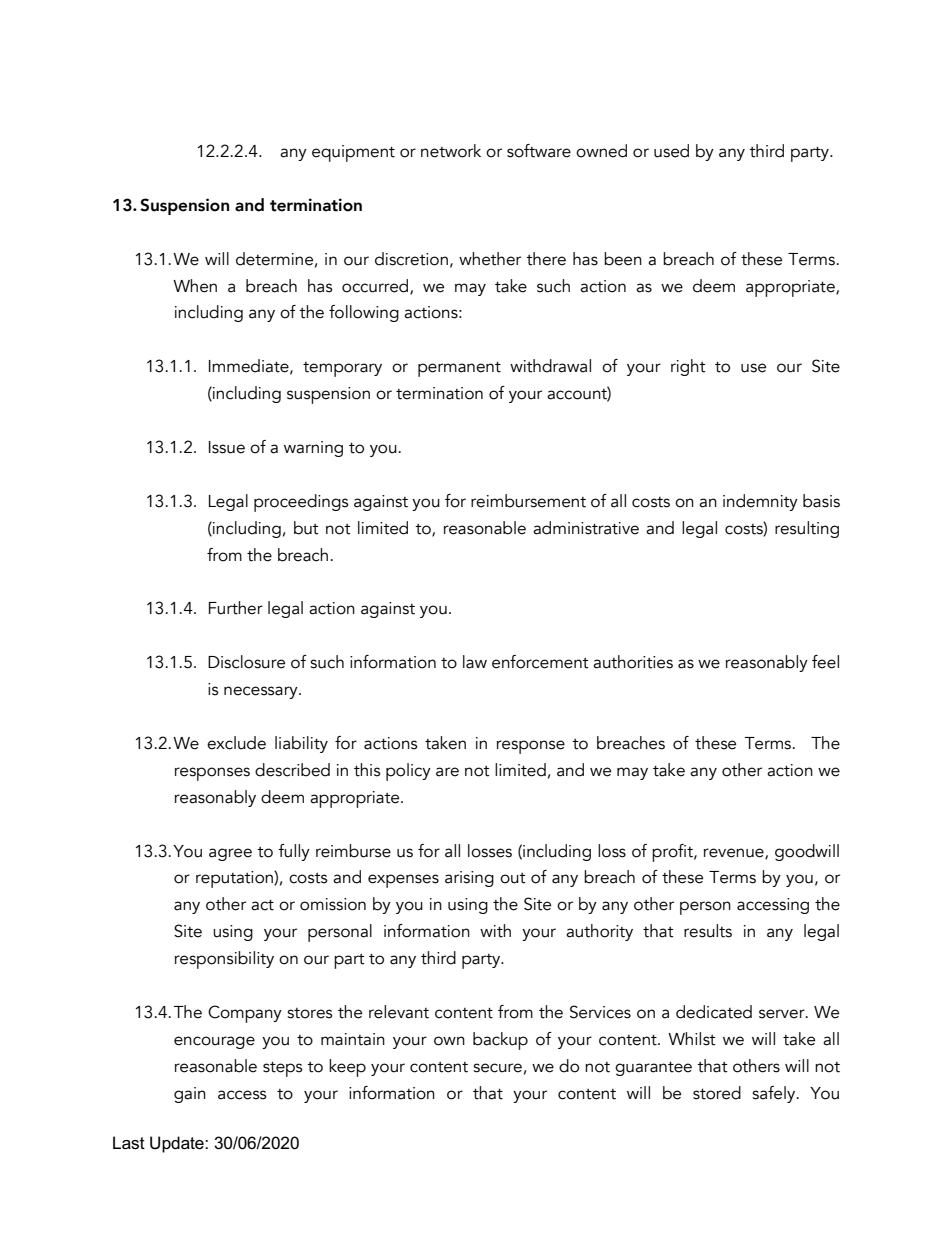 The width and height of the screenshot is (952, 1233). I want to click on feel, so click(825, 662).
